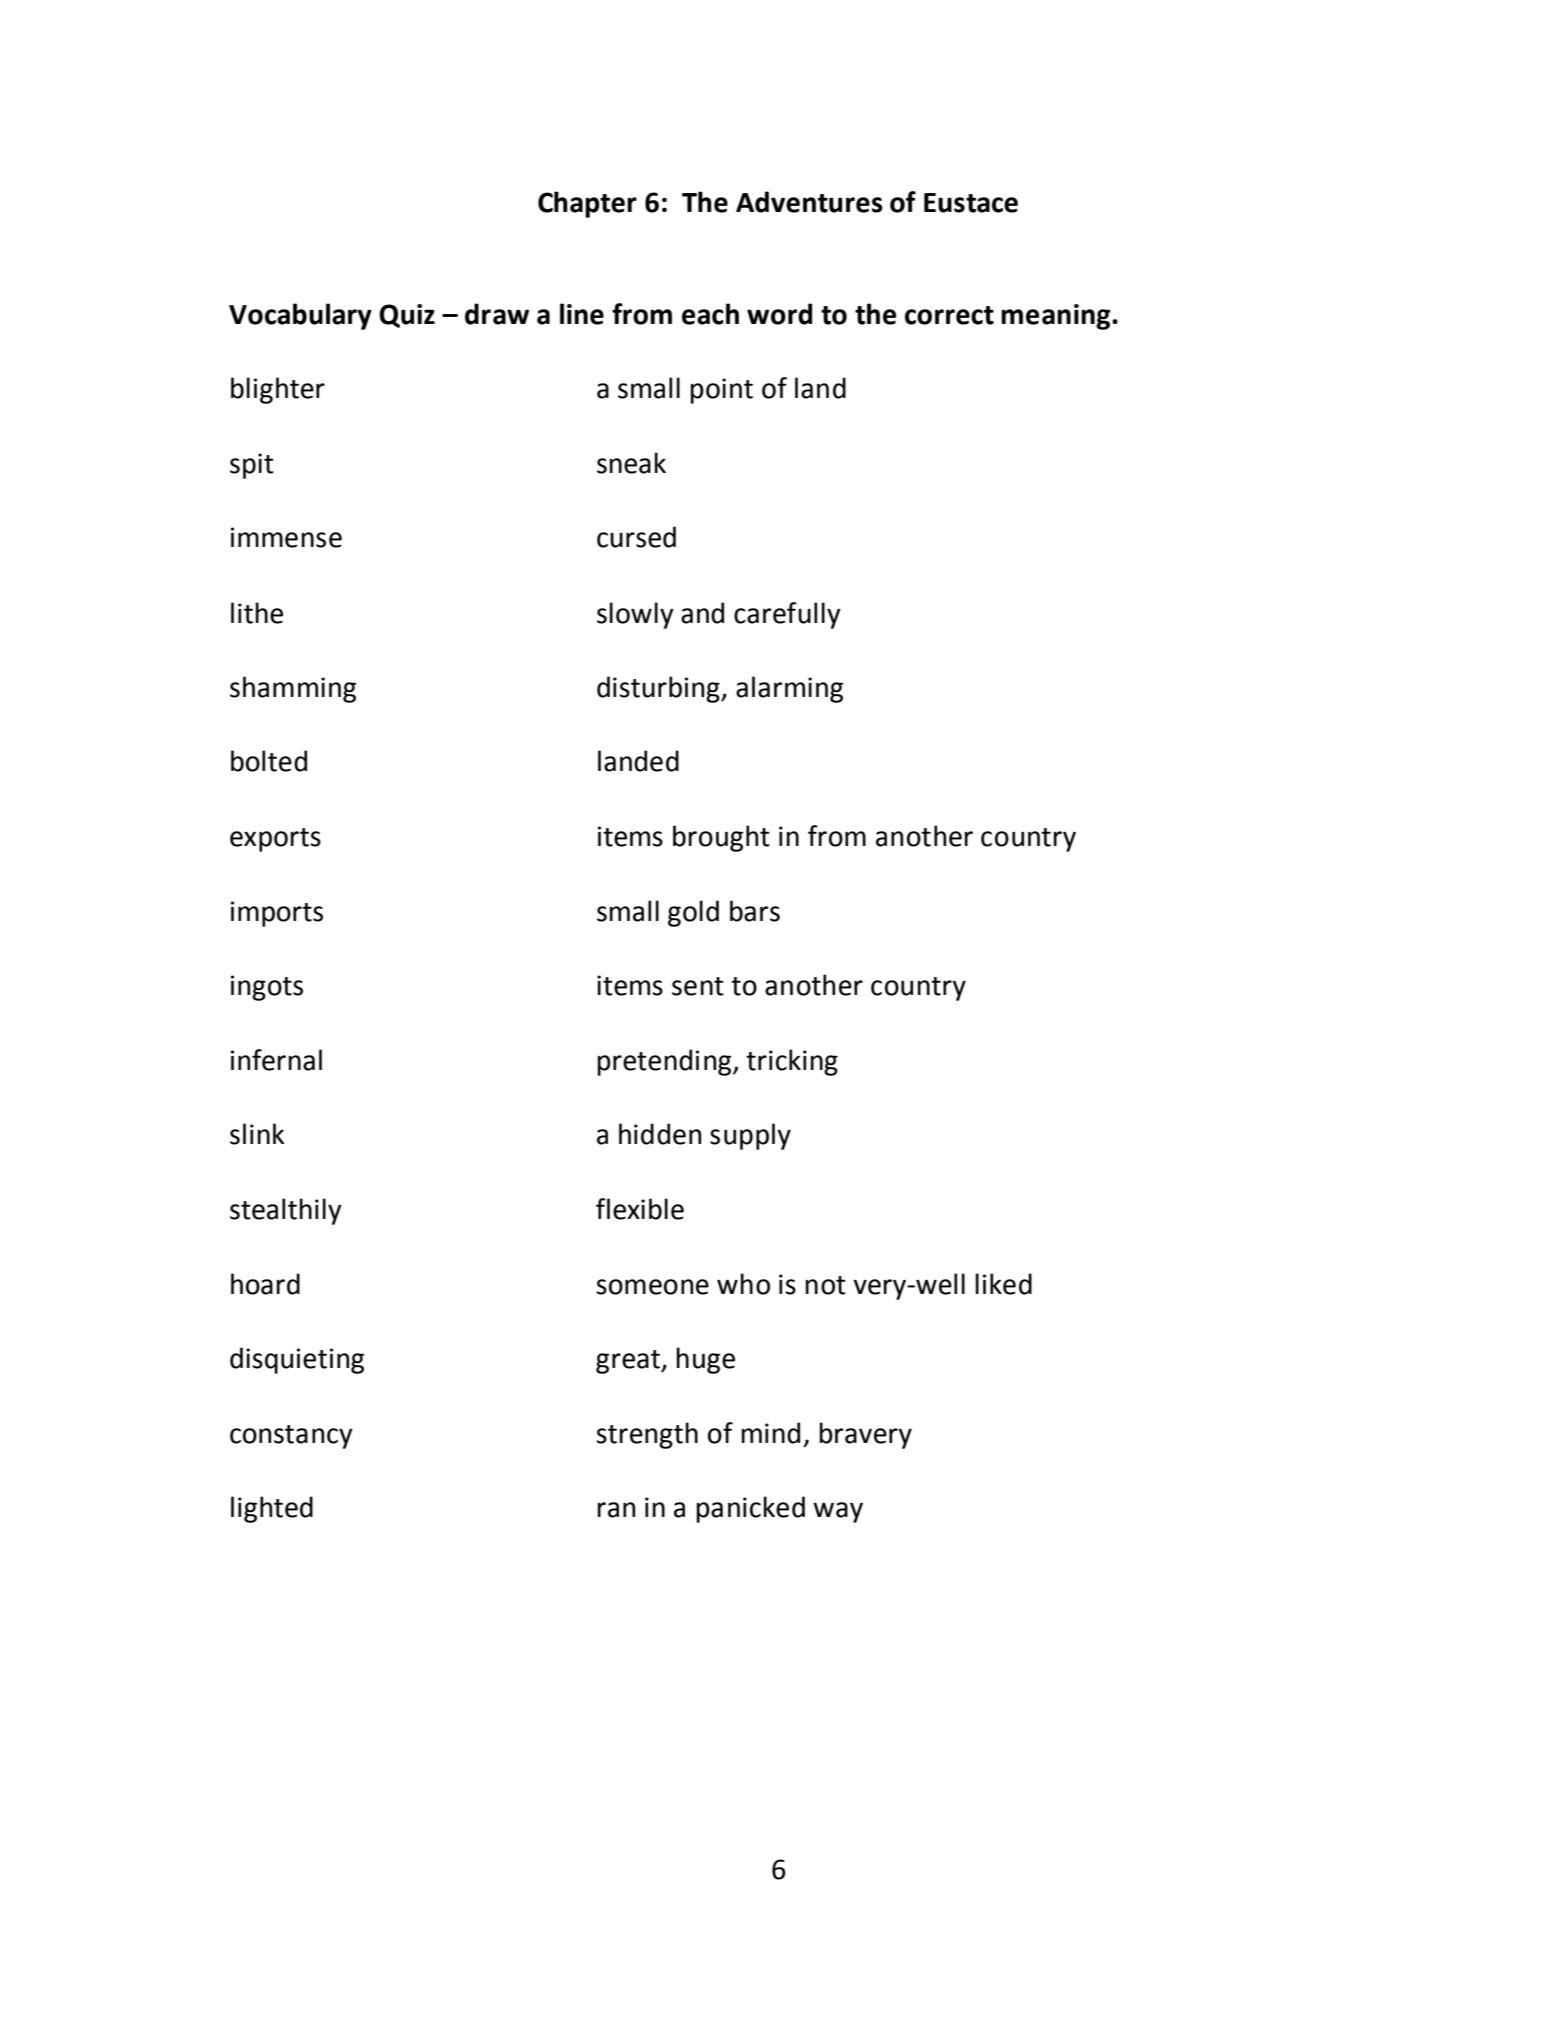 The height and width of the page is (2017, 1559). What do you see at coordinates (971, 203) in the page?
I see `Eustace` at bounding box center [971, 203].
